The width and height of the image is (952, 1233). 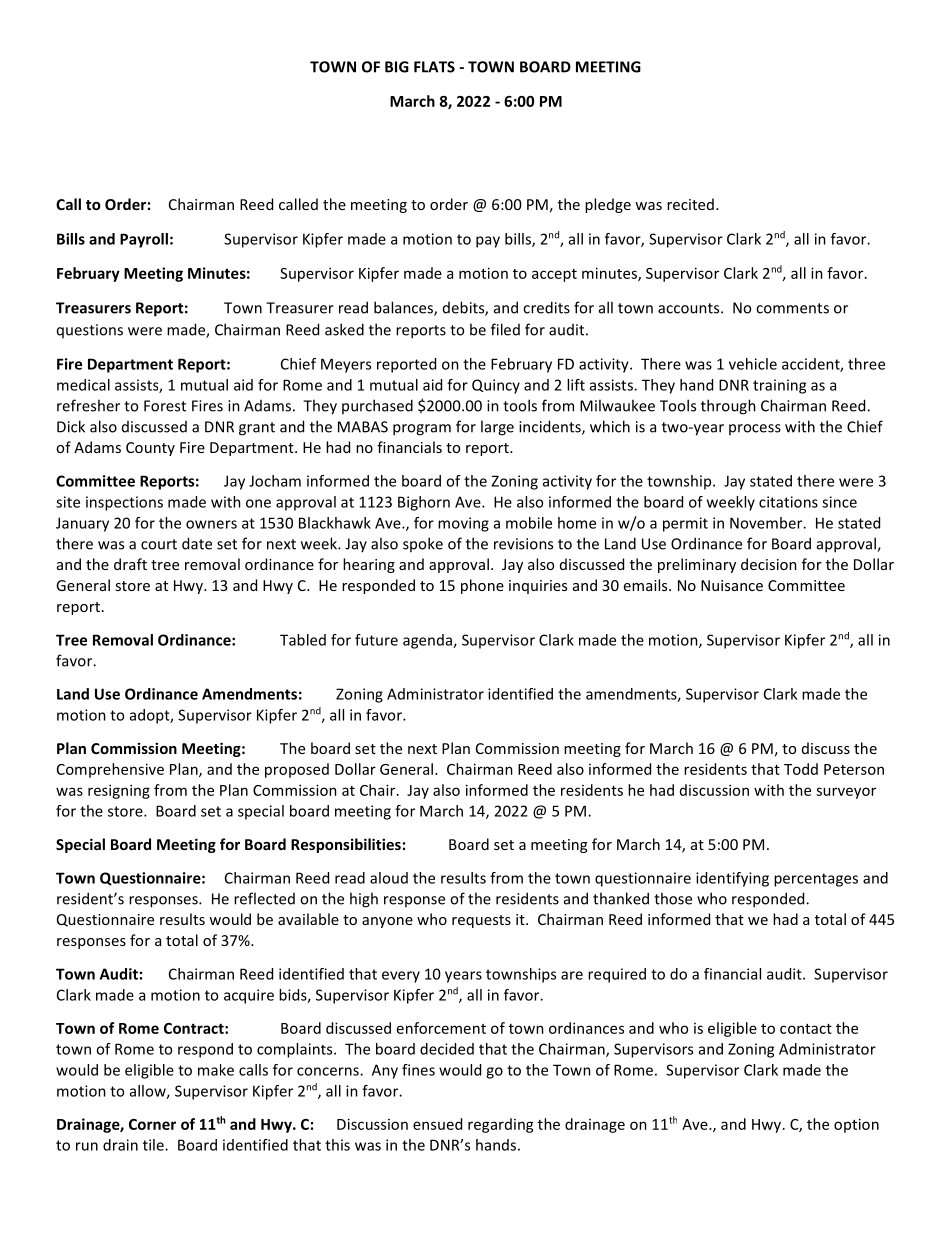 What do you see at coordinates (165, 406) in the image?
I see `Forest` at bounding box center [165, 406].
